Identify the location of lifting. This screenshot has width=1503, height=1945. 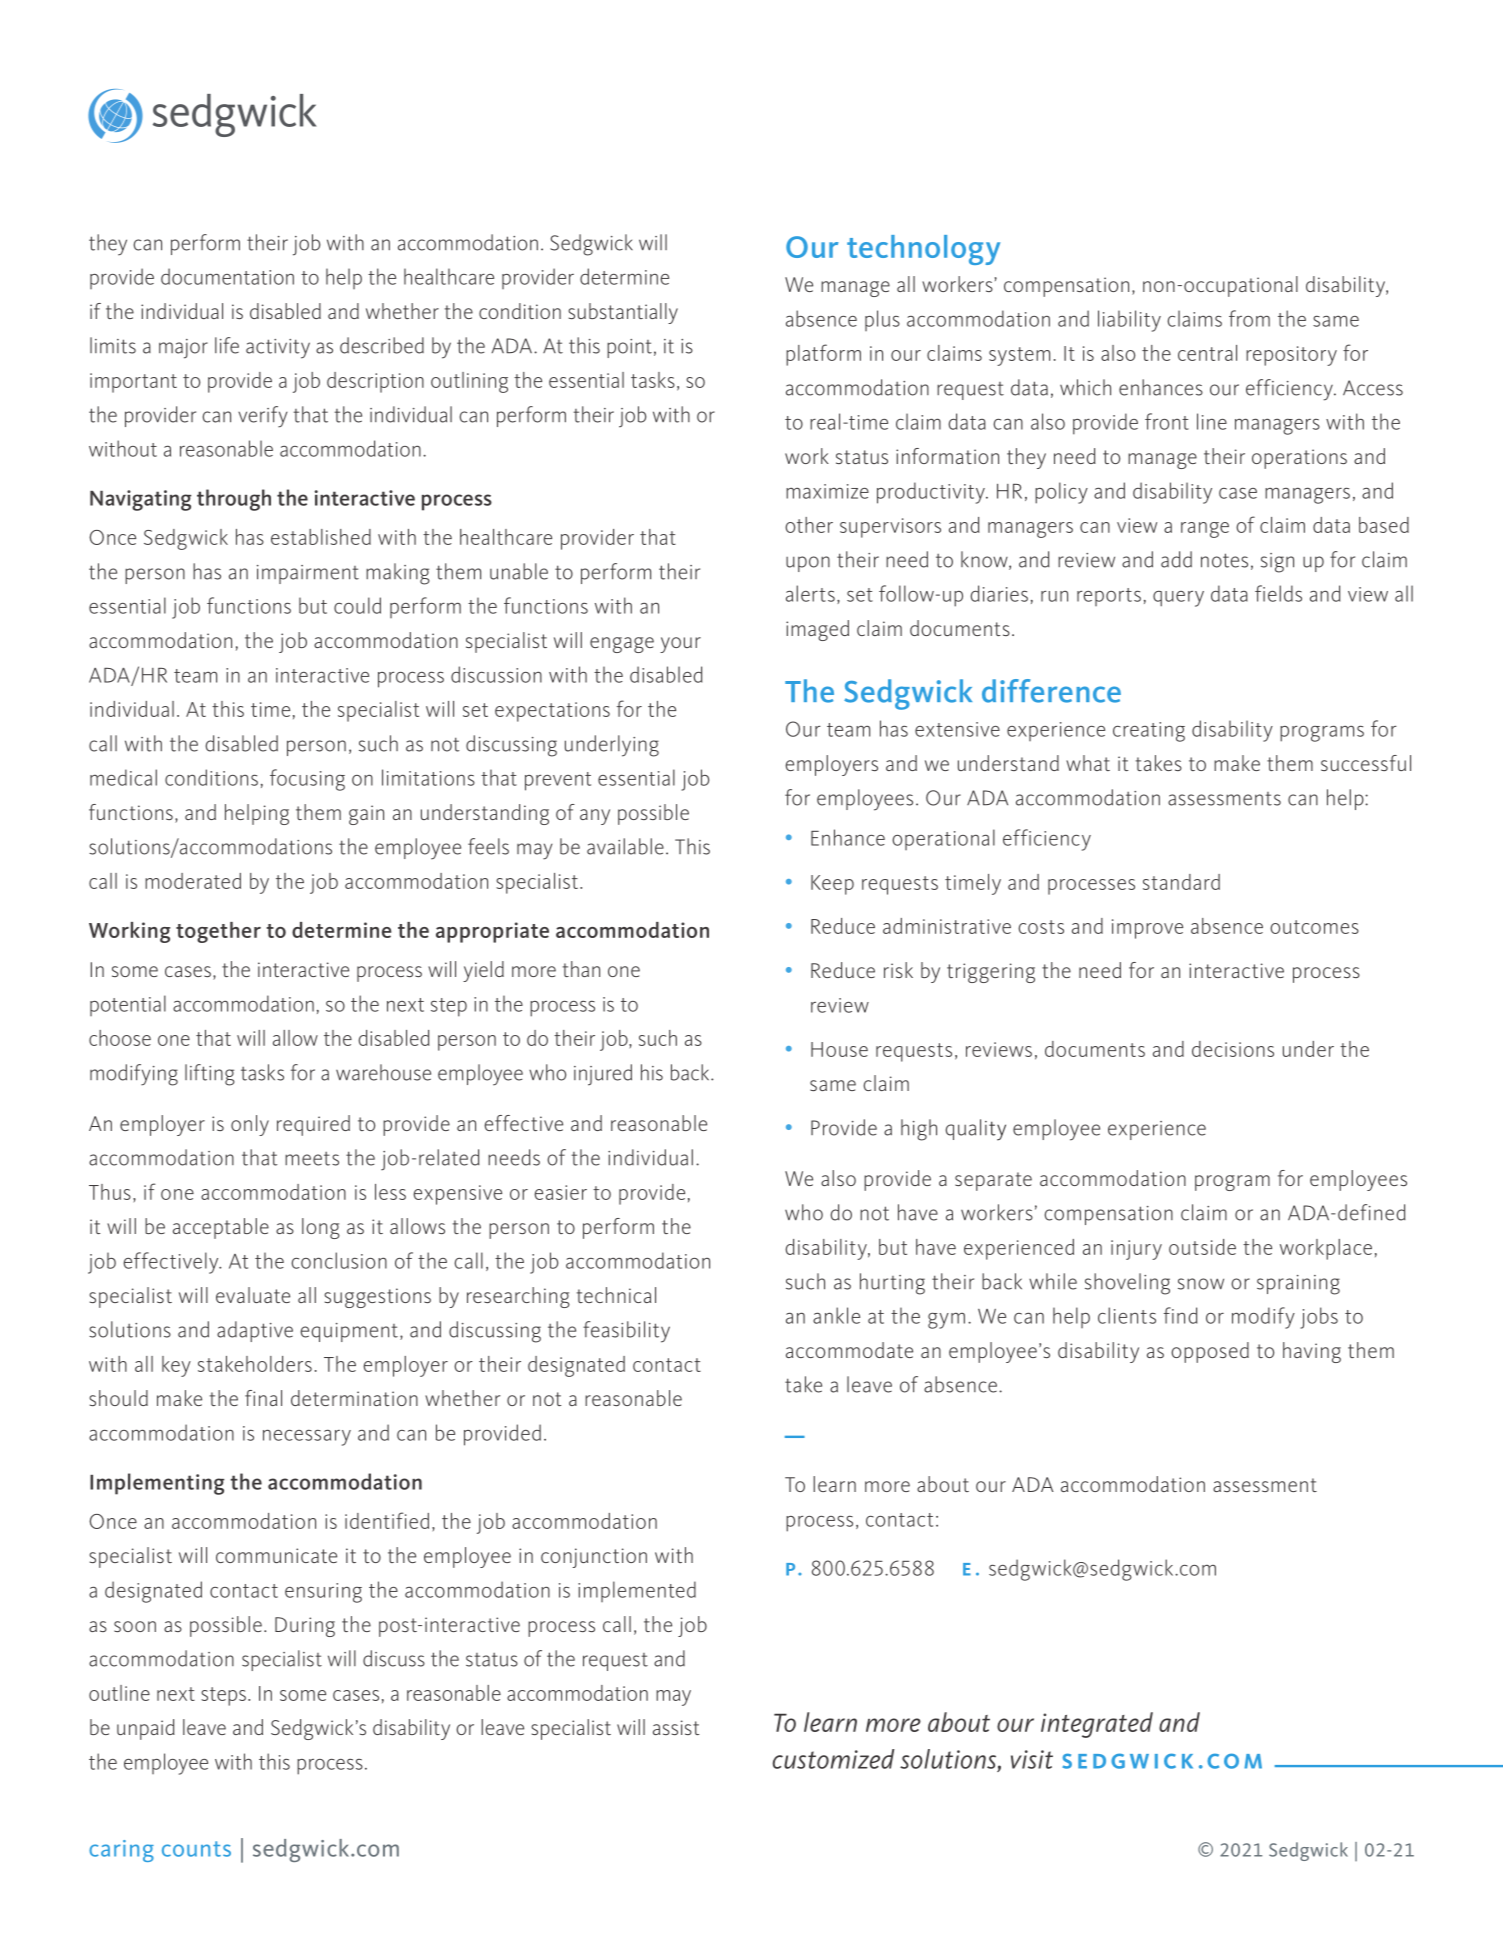
(210, 1075).
